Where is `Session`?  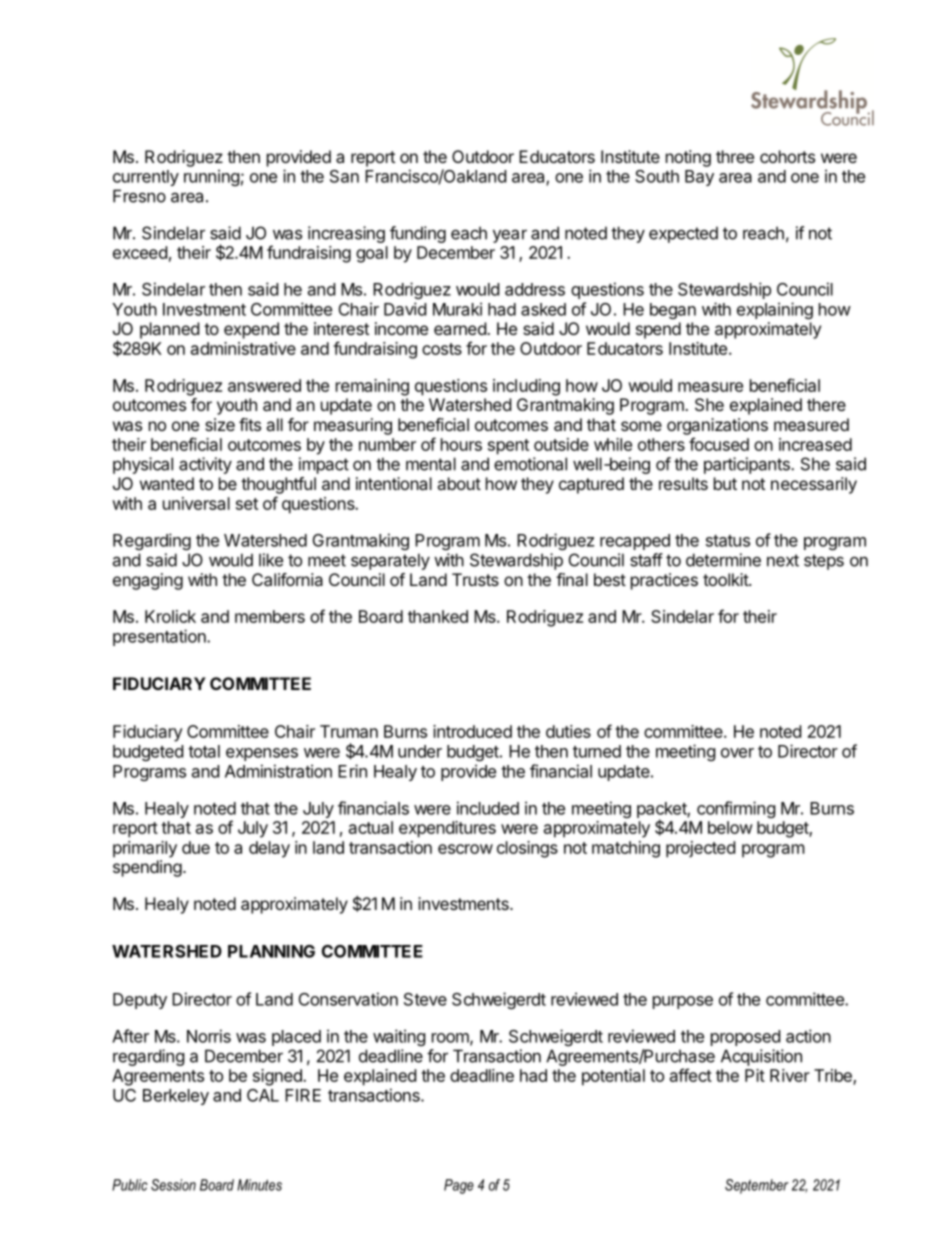
Session is located at coordinates (173, 1185).
